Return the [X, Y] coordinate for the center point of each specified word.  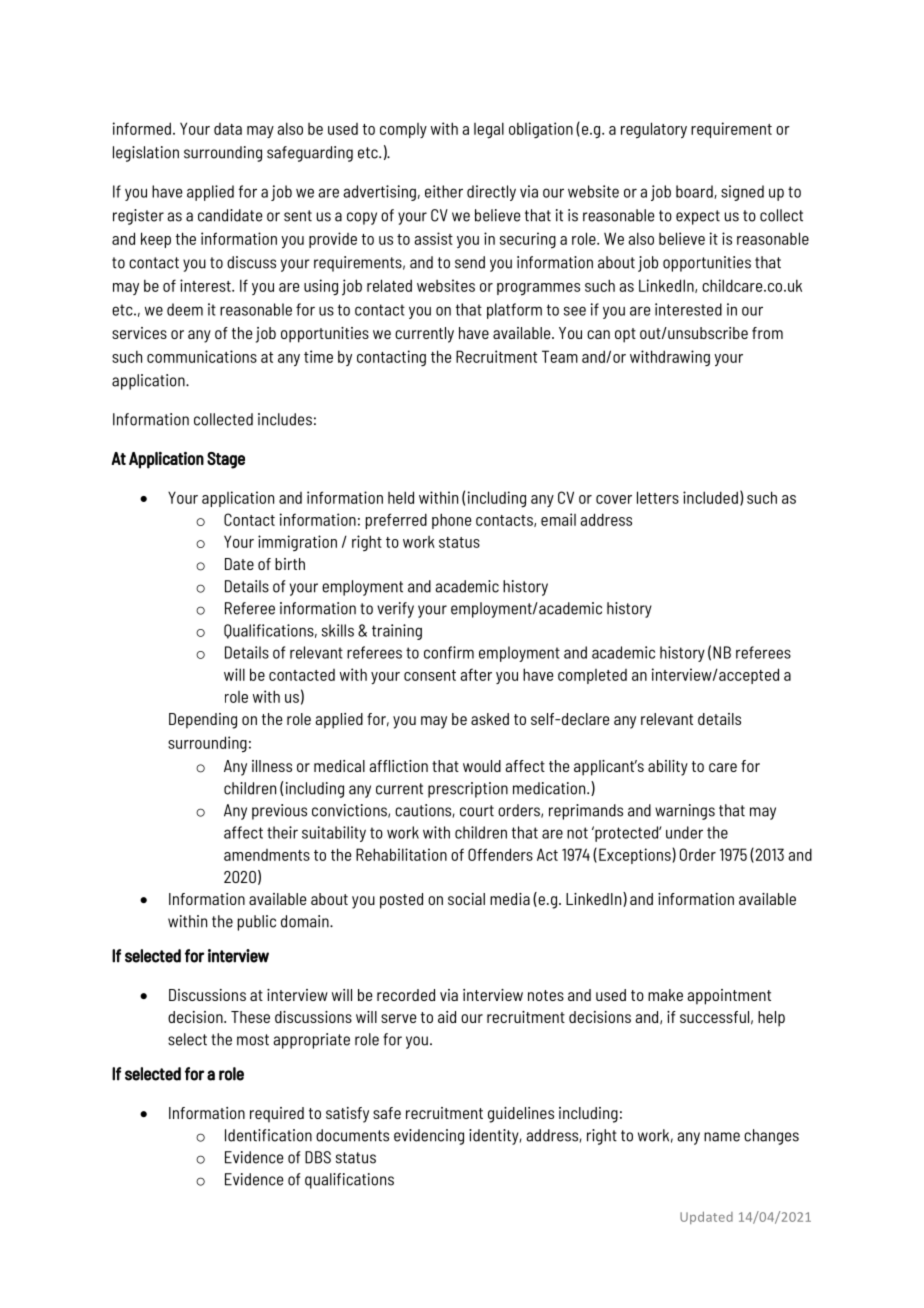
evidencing [429, 1137]
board [695, 192]
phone [451, 521]
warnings [685, 812]
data [228, 129]
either [444, 191]
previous [279, 812]
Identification [268, 1135]
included [710, 497]
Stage [226, 460]
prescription [468, 790]
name [722, 1137]
